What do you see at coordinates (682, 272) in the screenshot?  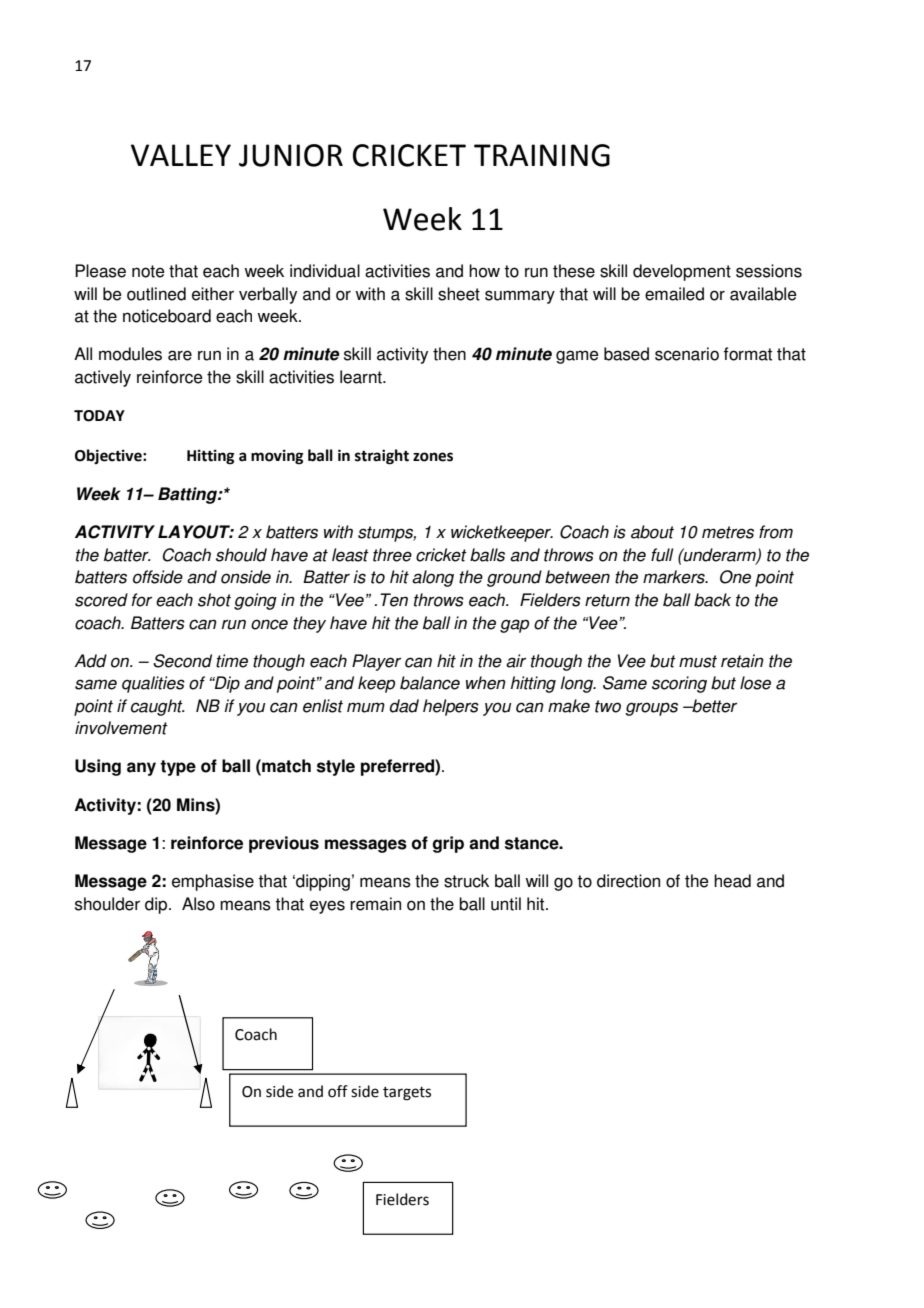 I see `development` at bounding box center [682, 272].
